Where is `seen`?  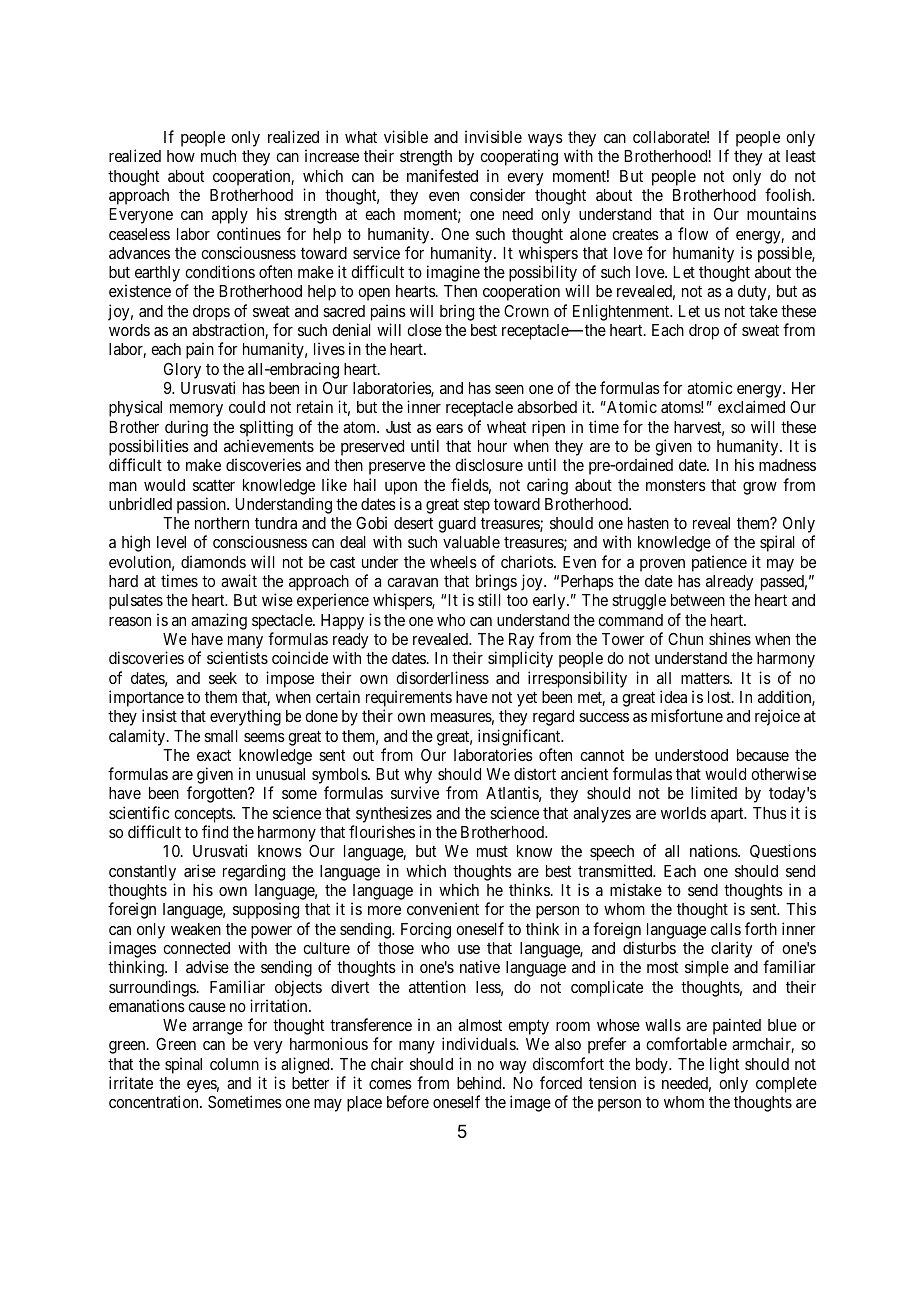
seen is located at coordinates (509, 389).
